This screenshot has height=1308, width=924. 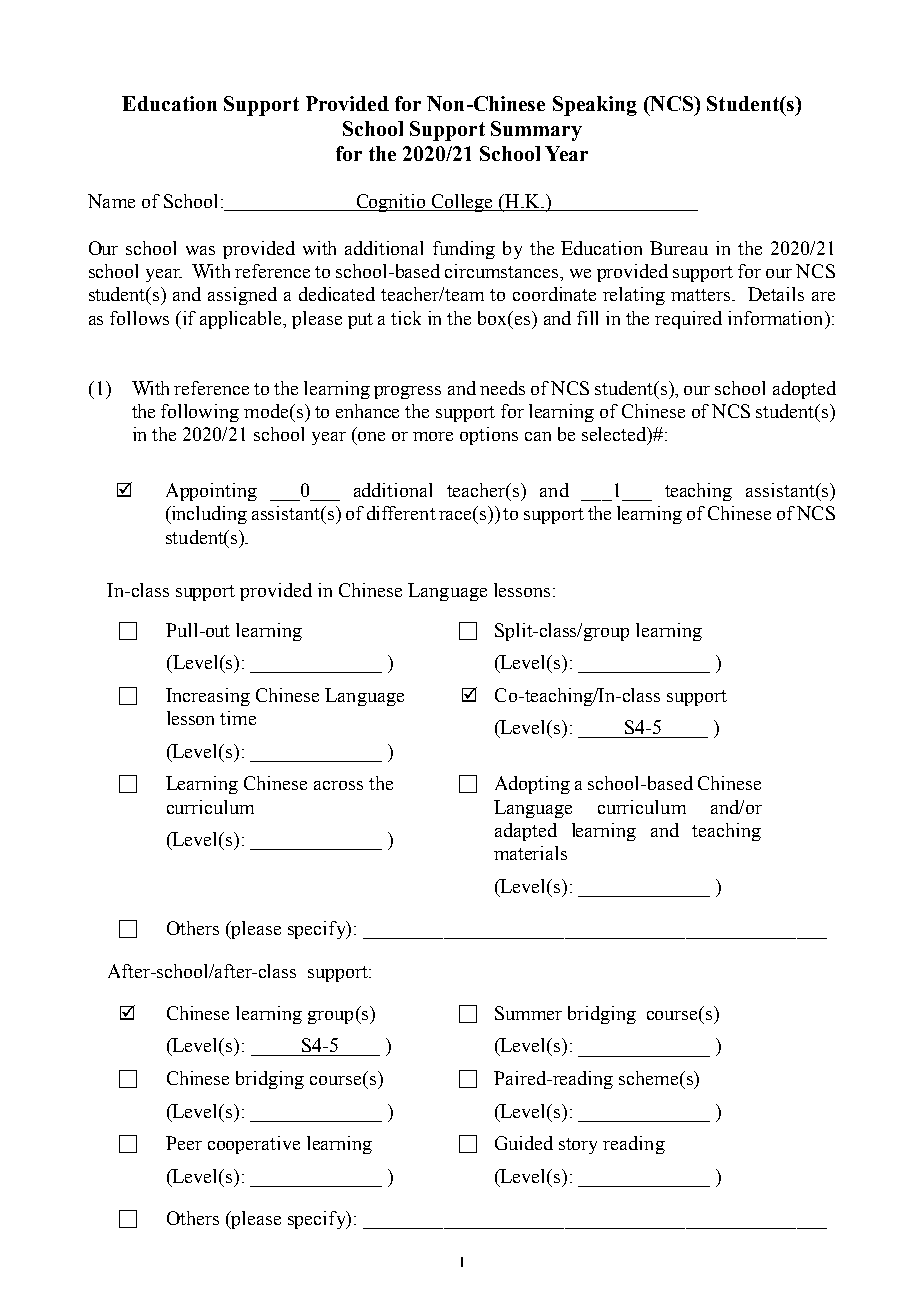 What do you see at coordinates (208, 697) in the screenshot?
I see `Increasing` at bounding box center [208, 697].
